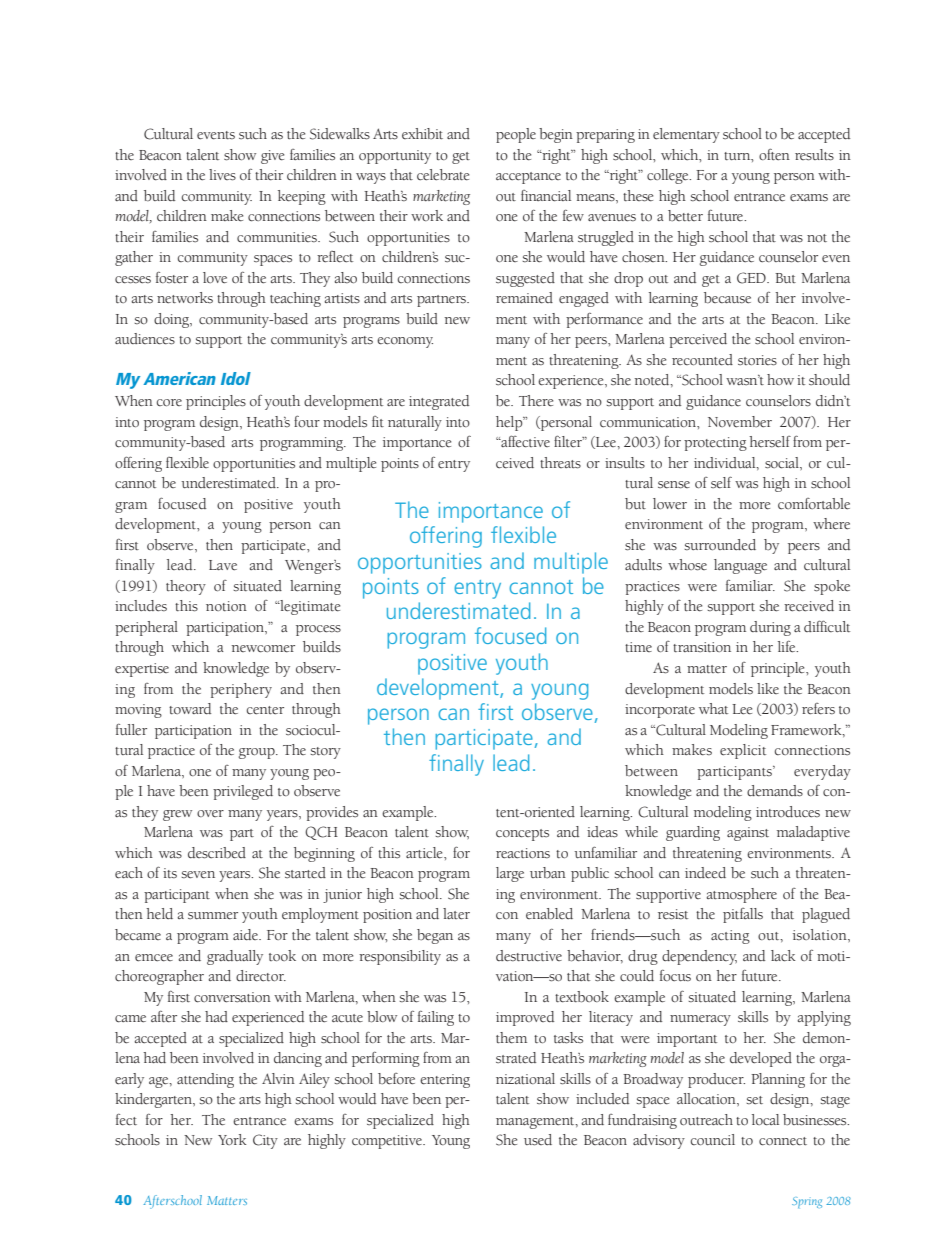 The width and height of the image is (952, 1237). I want to click on later, so click(456, 914).
